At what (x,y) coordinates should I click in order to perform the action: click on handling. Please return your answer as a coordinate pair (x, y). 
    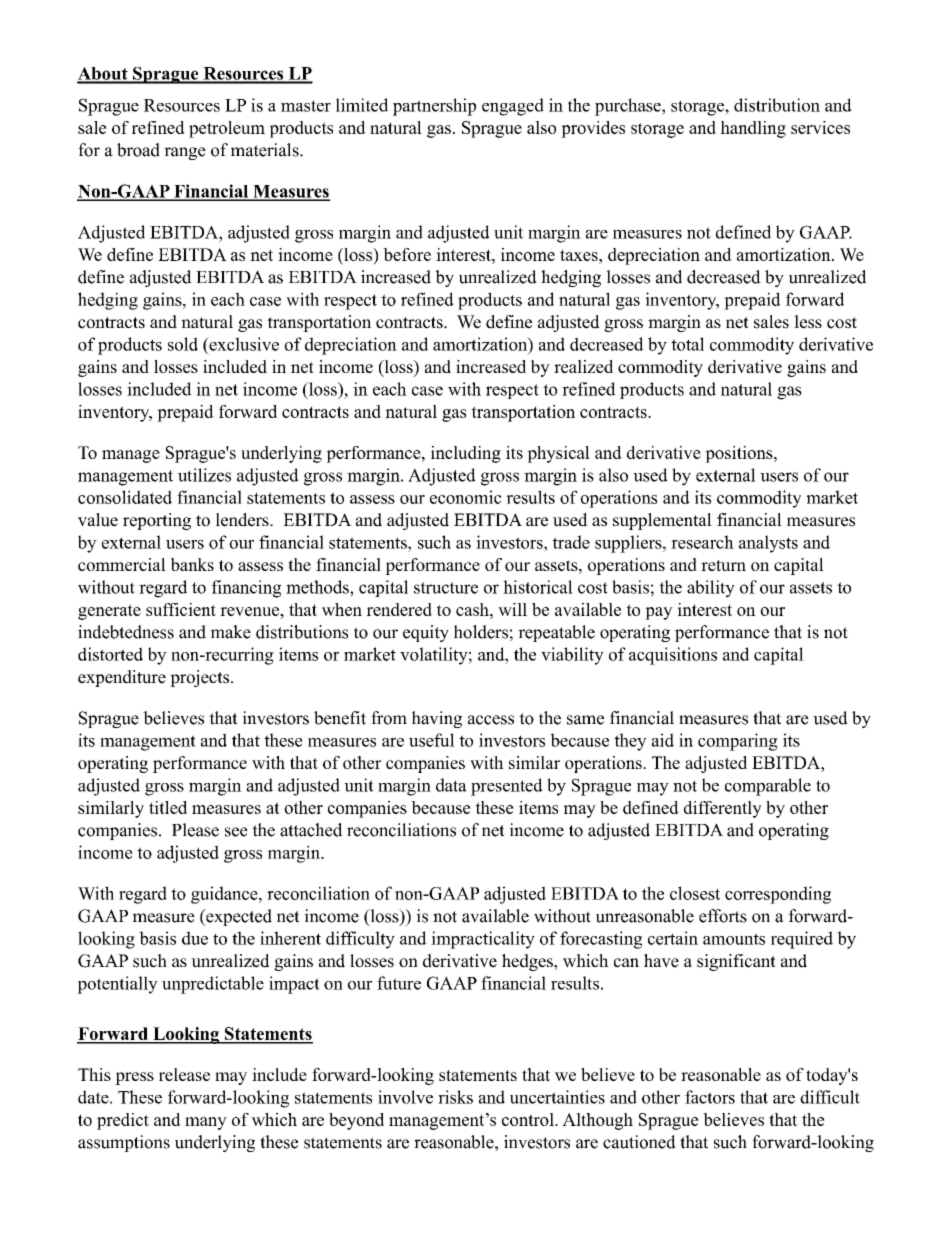
    Looking at the image, I should click on (753, 129).
